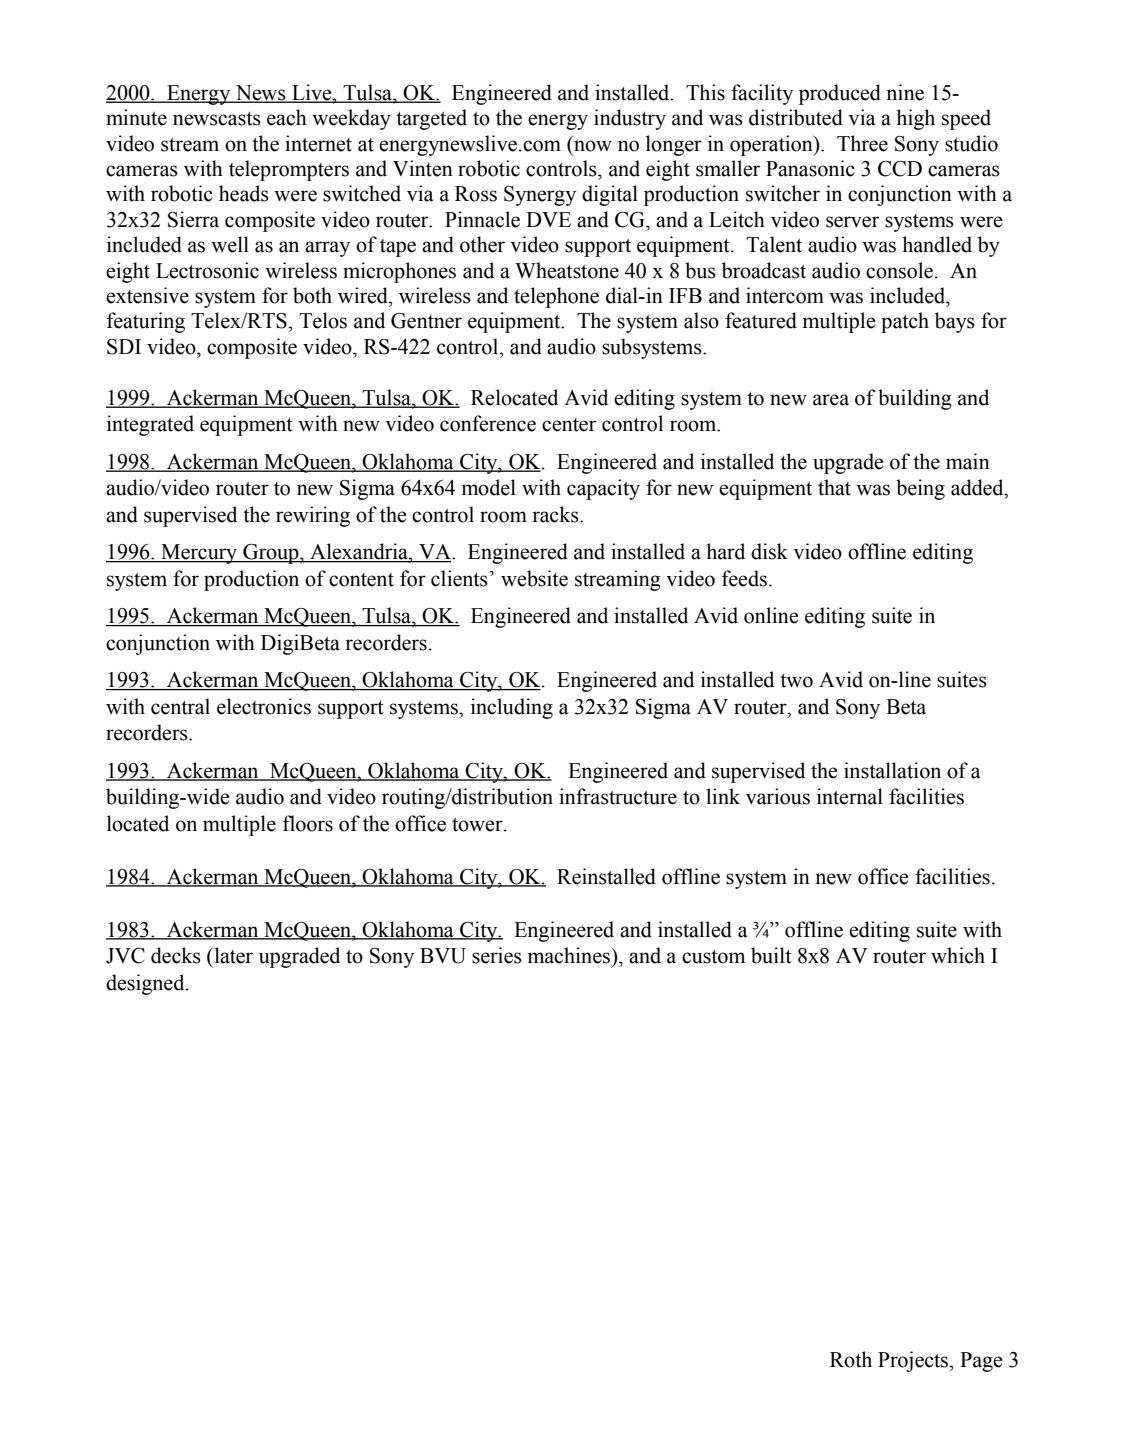 The width and height of the document is (1125, 1456). I want to click on area, so click(831, 400).
